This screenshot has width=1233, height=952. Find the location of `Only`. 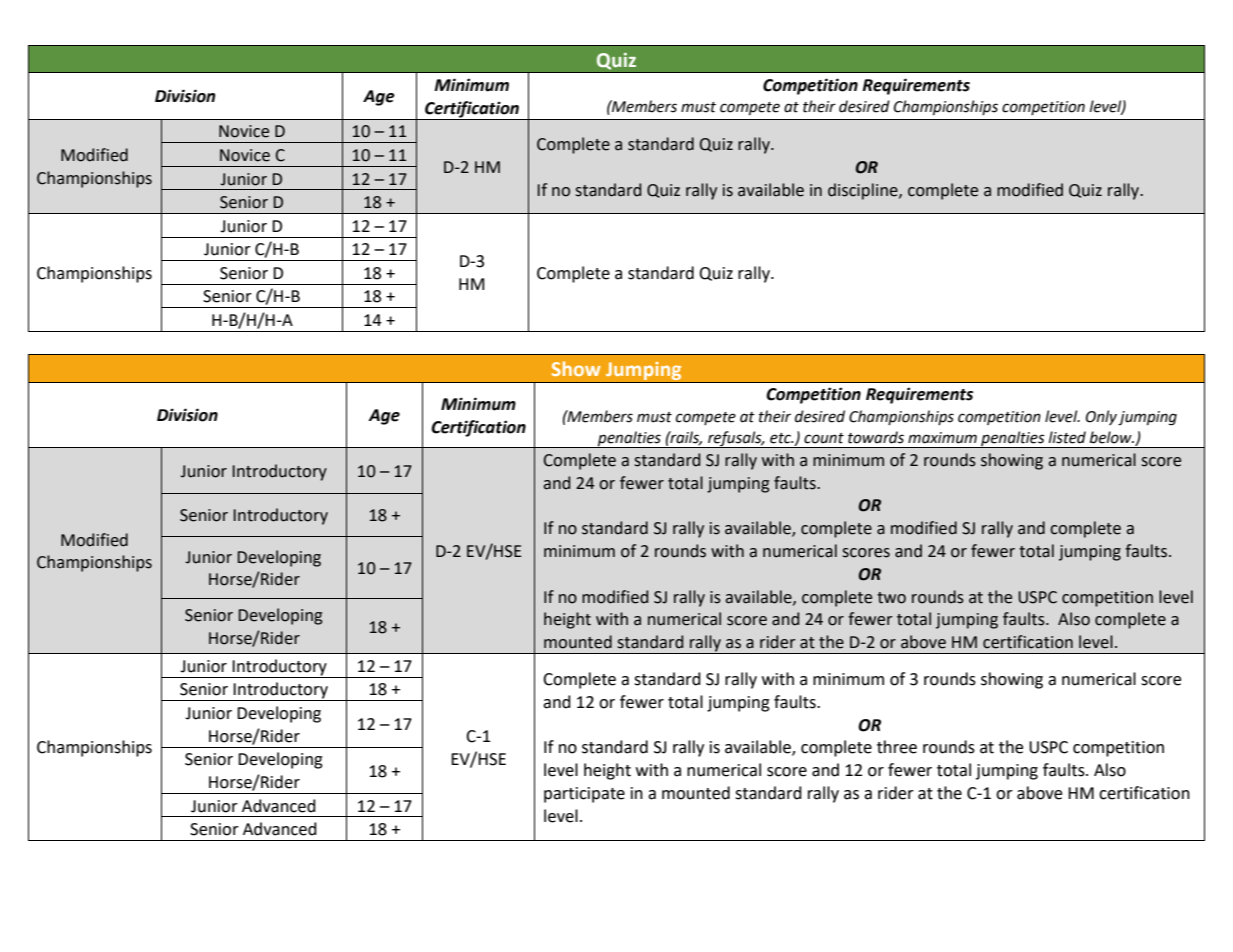

Only is located at coordinates (1101, 417).
